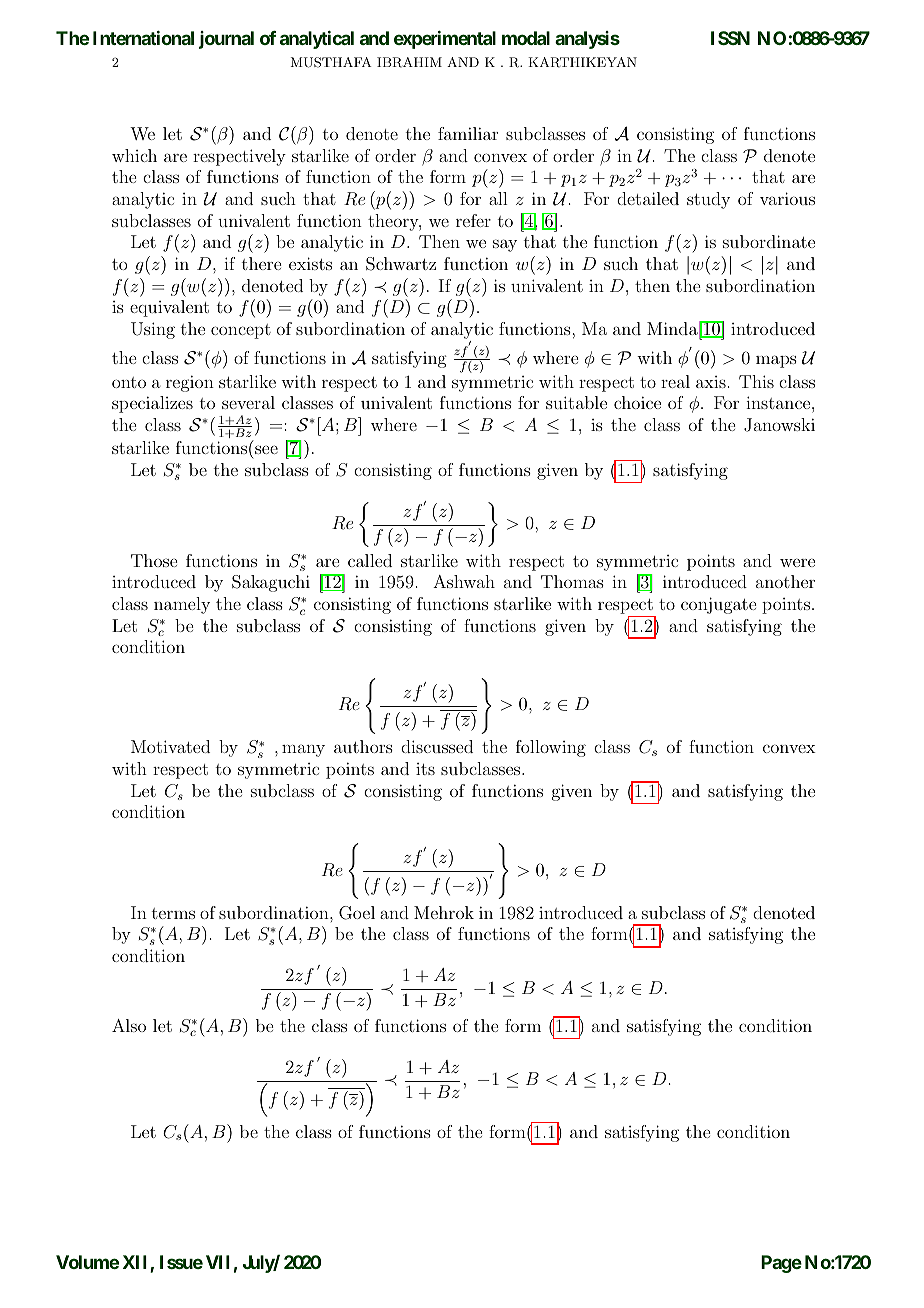 The height and width of the page is (1308, 924). I want to click on International, so click(143, 38).
